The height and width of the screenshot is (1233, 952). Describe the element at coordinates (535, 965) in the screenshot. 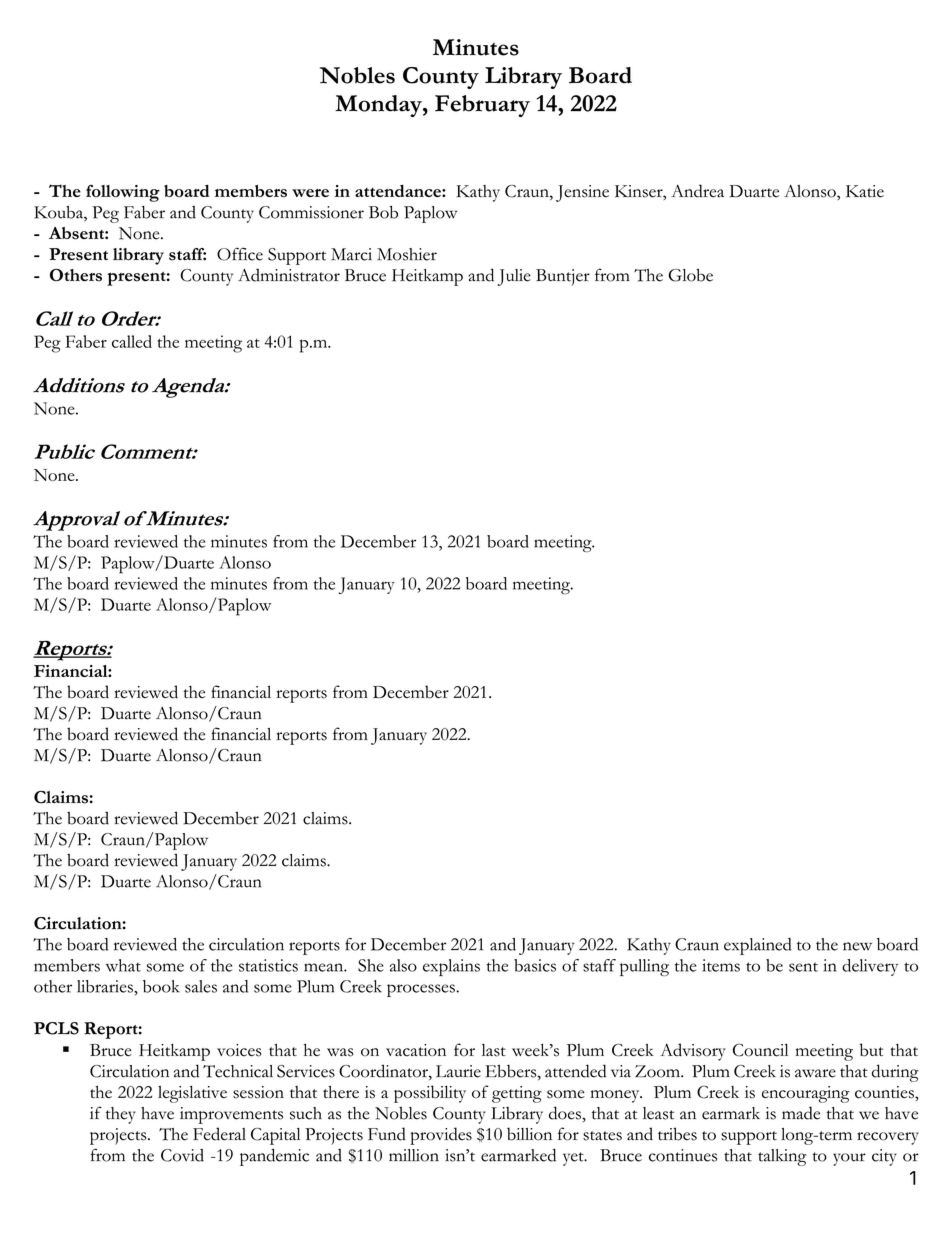

I see `basics` at that location.
